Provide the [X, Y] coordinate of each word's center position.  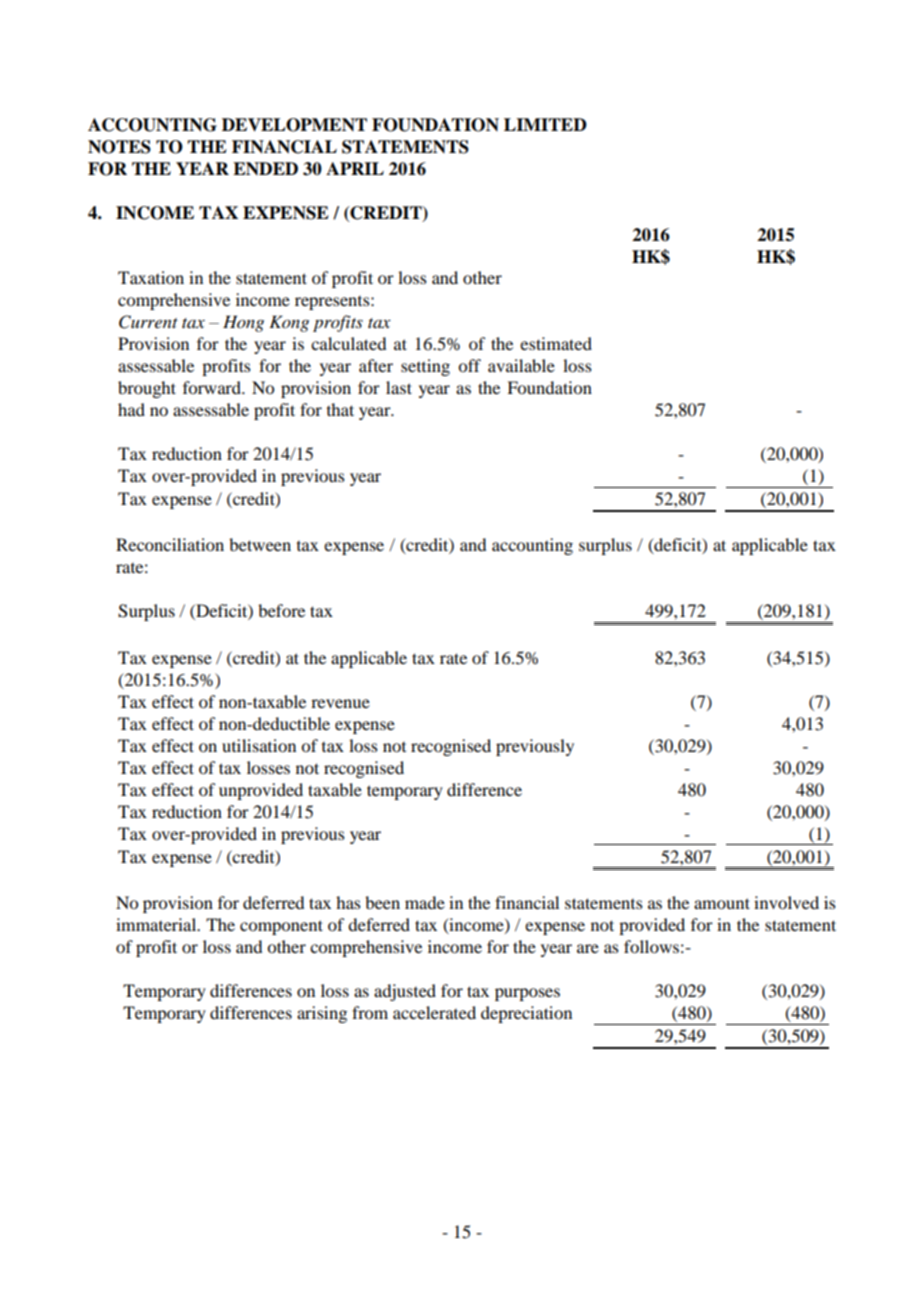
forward [213, 387]
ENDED [265, 168]
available [521, 365]
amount [722, 903]
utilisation [259, 745]
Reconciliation [170, 544]
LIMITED [545, 124]
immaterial [157, 924]
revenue [340, 703]
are [588, 948]
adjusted [405, 992]
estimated [556, 343]
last [399, 387]
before [281, 610]
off [469, 365]
